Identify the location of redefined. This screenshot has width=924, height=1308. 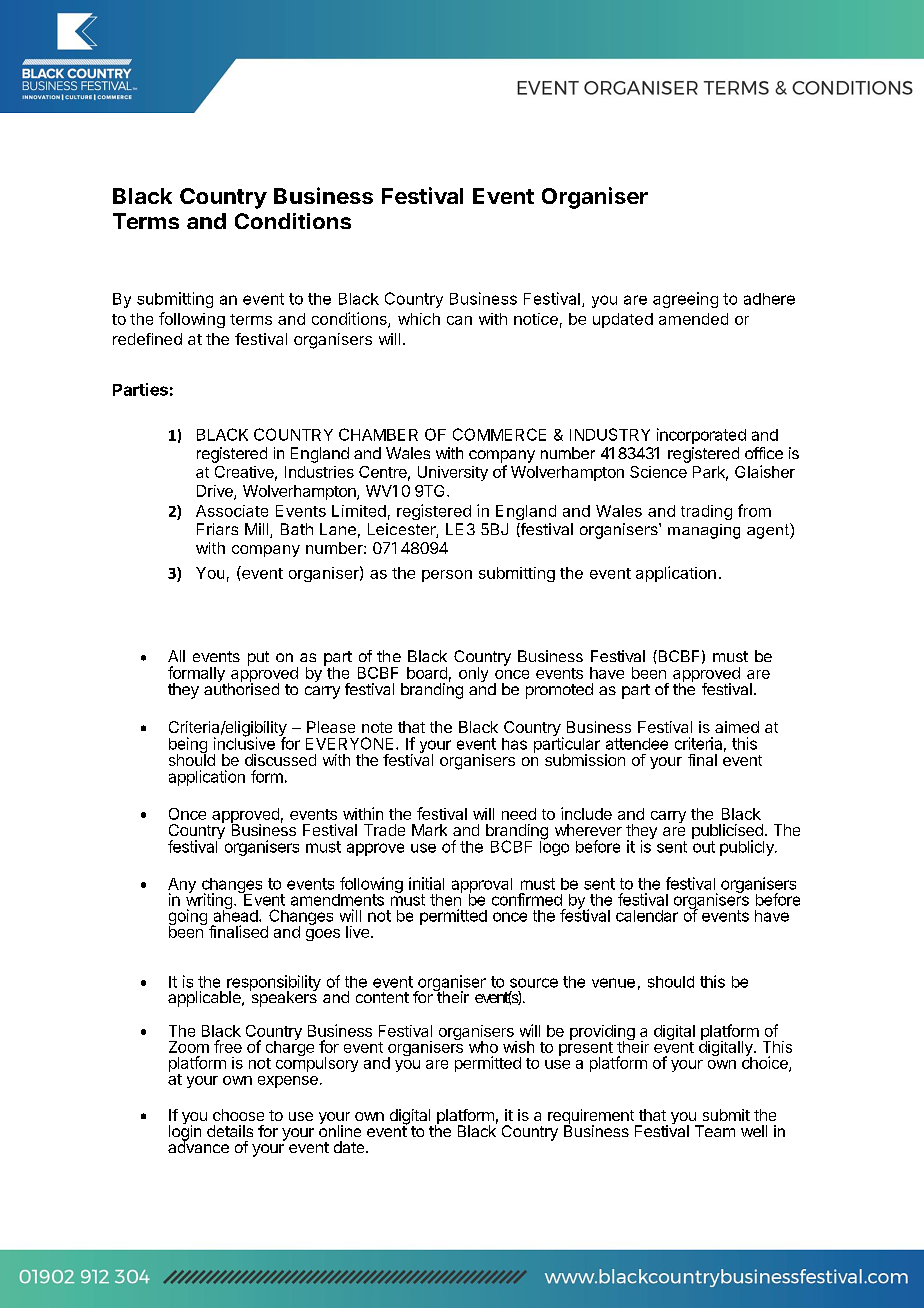
(147, 339).
